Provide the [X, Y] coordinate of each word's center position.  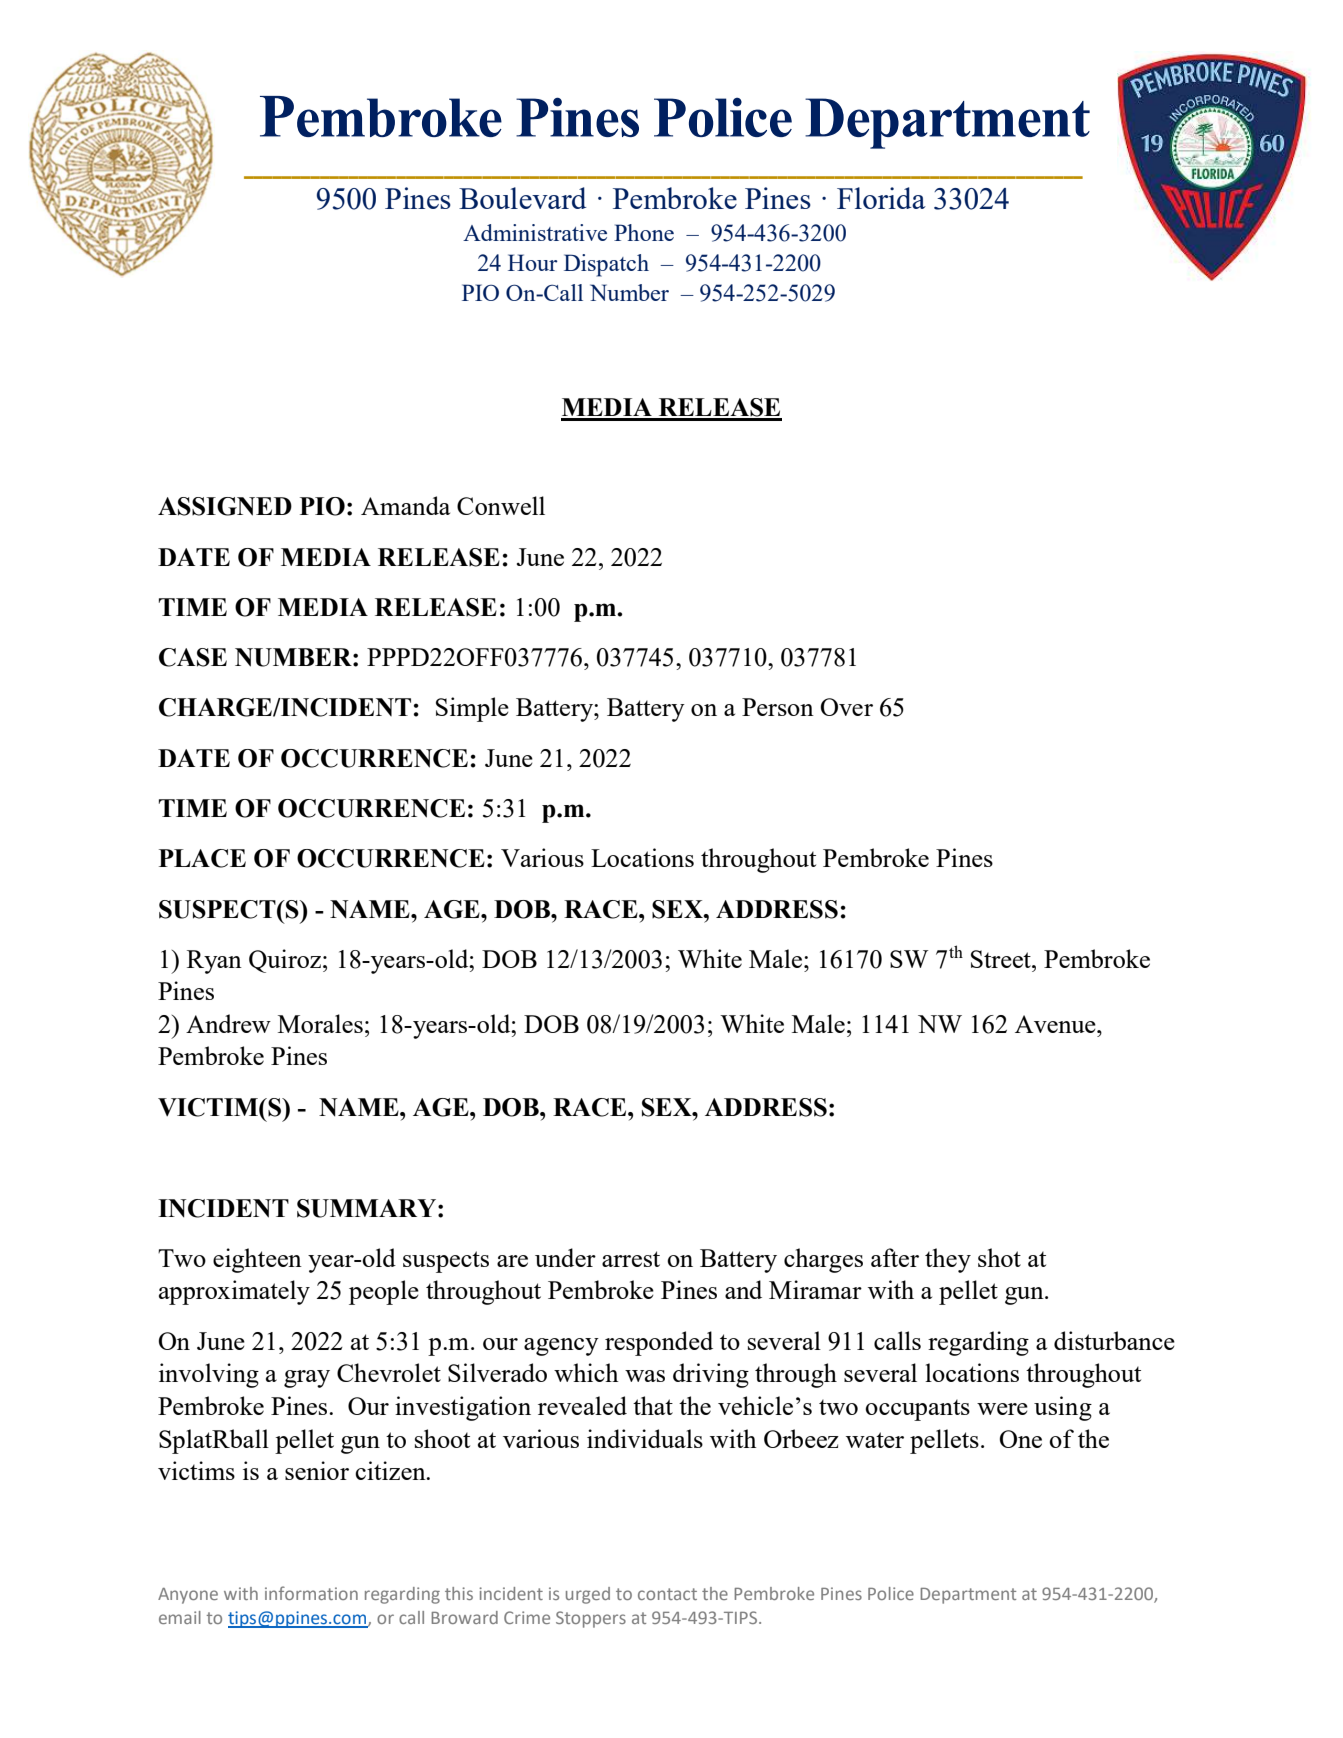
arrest [631, 1259]
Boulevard [522, 198]
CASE [193, 657]
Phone [644, 232]
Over [847, 707]
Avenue [1056, 1024]
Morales [320, 1023]
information [311, 1593]
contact [667, 1594]
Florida [881, 198]
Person [778, 707]
